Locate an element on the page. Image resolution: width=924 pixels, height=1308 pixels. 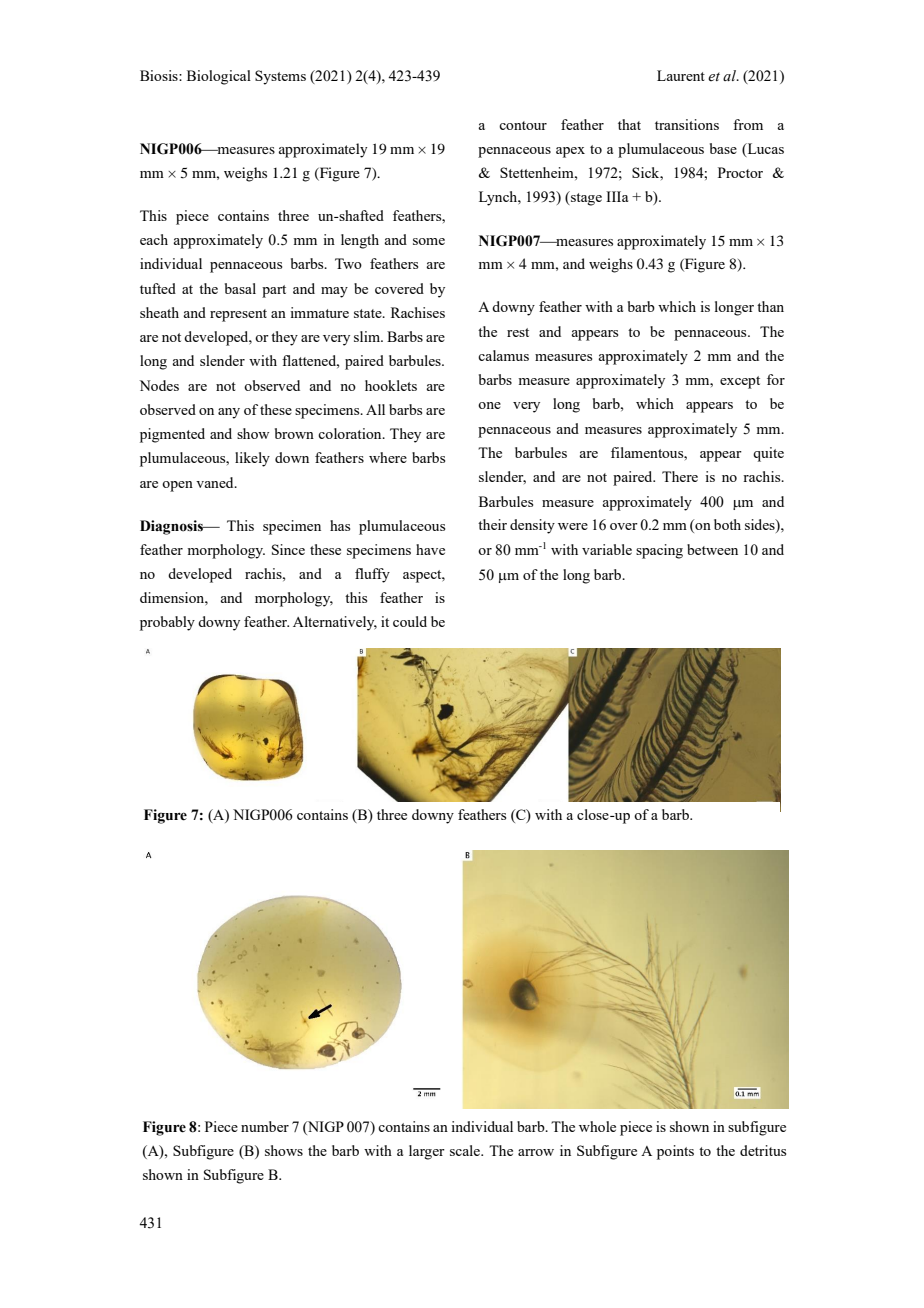
number is located at coordinates (265, 1126).
